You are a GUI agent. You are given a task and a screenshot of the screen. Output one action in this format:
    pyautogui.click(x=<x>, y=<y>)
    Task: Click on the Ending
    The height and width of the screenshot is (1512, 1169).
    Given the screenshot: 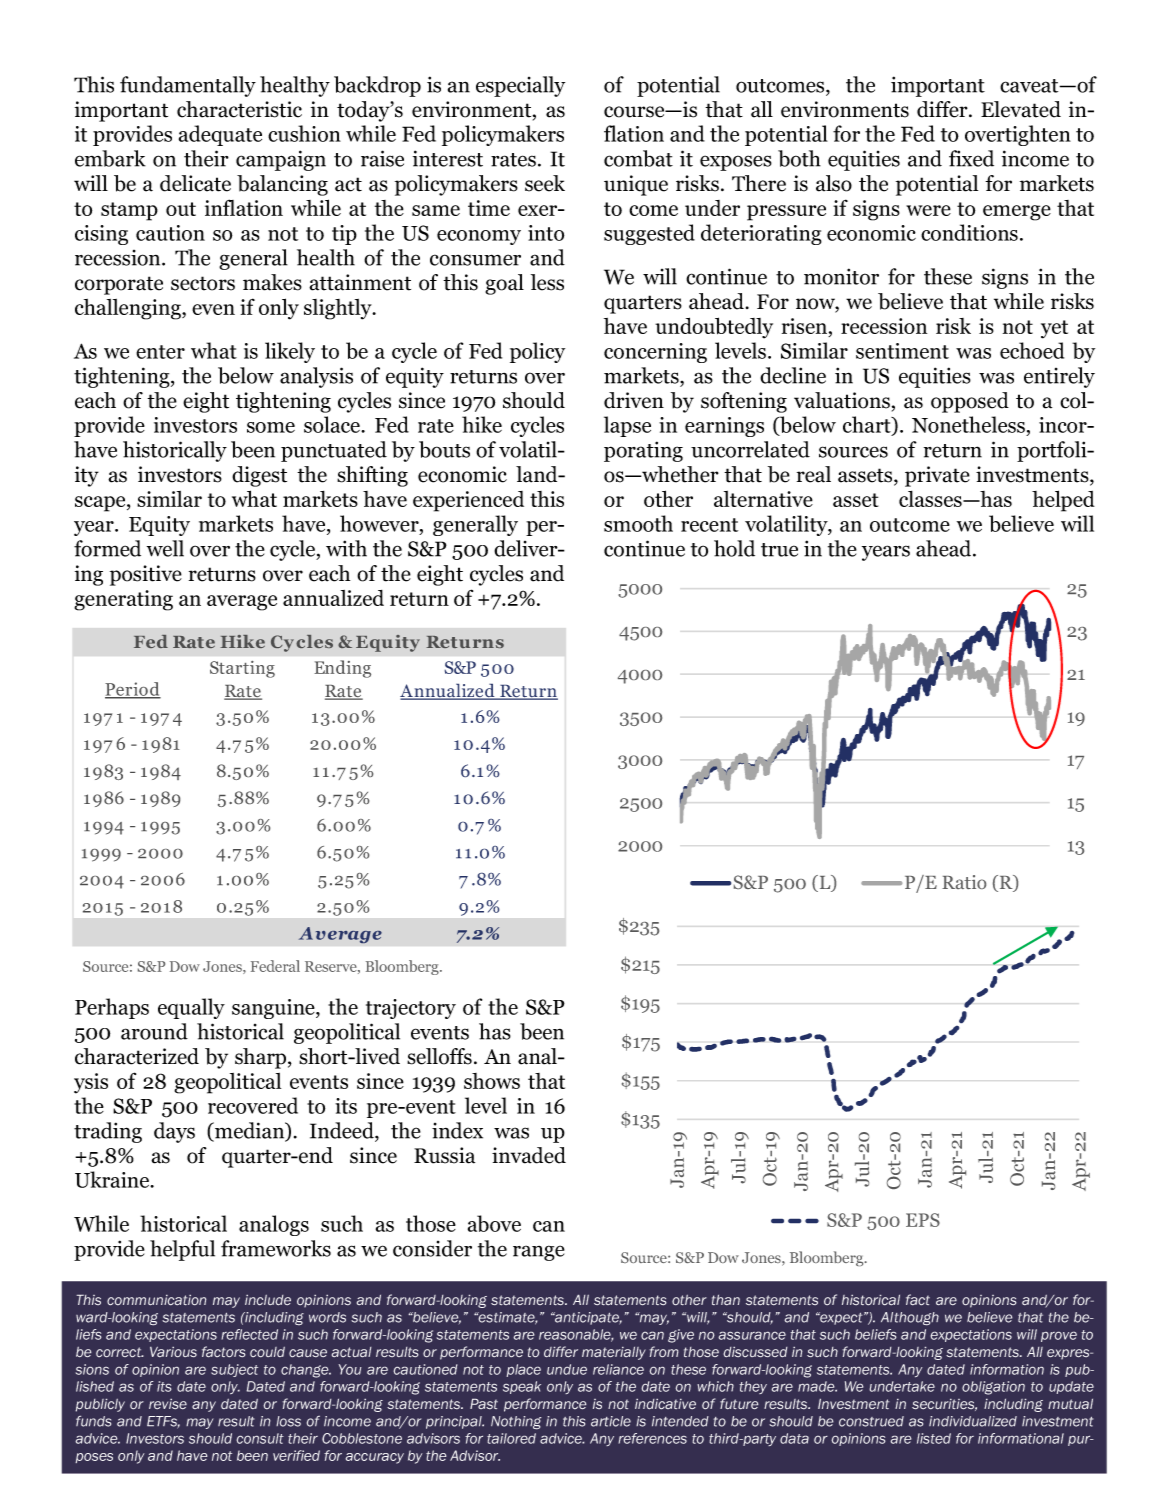 What is the action you would take?
    pyautogui.click(x=342, y=669)
